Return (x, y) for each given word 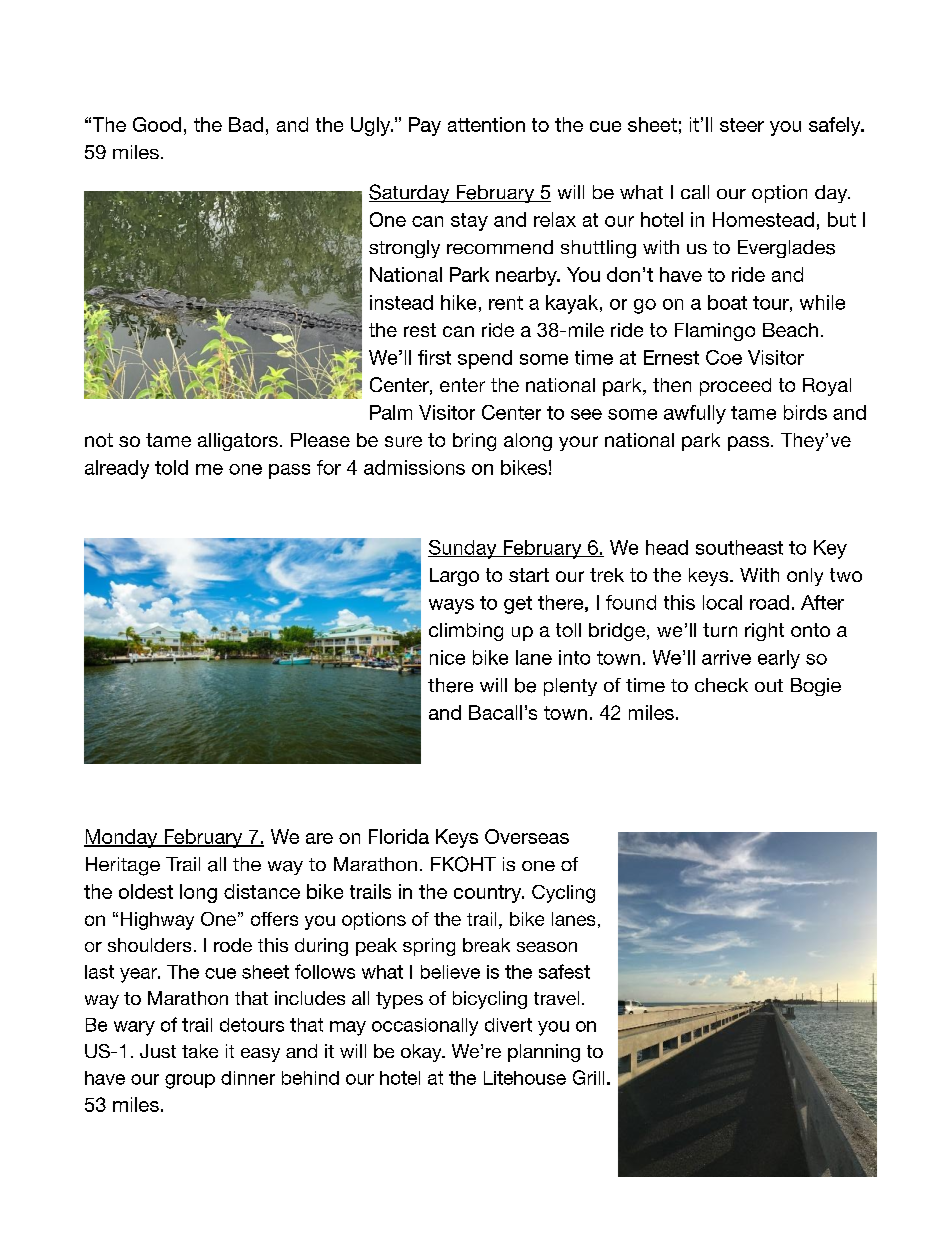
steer (742, 125)
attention (486, 124)
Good (157, 124)
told (171, 467)
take (200, 1051)
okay (422, 1053)
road (769, 602)
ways (451, 606)
